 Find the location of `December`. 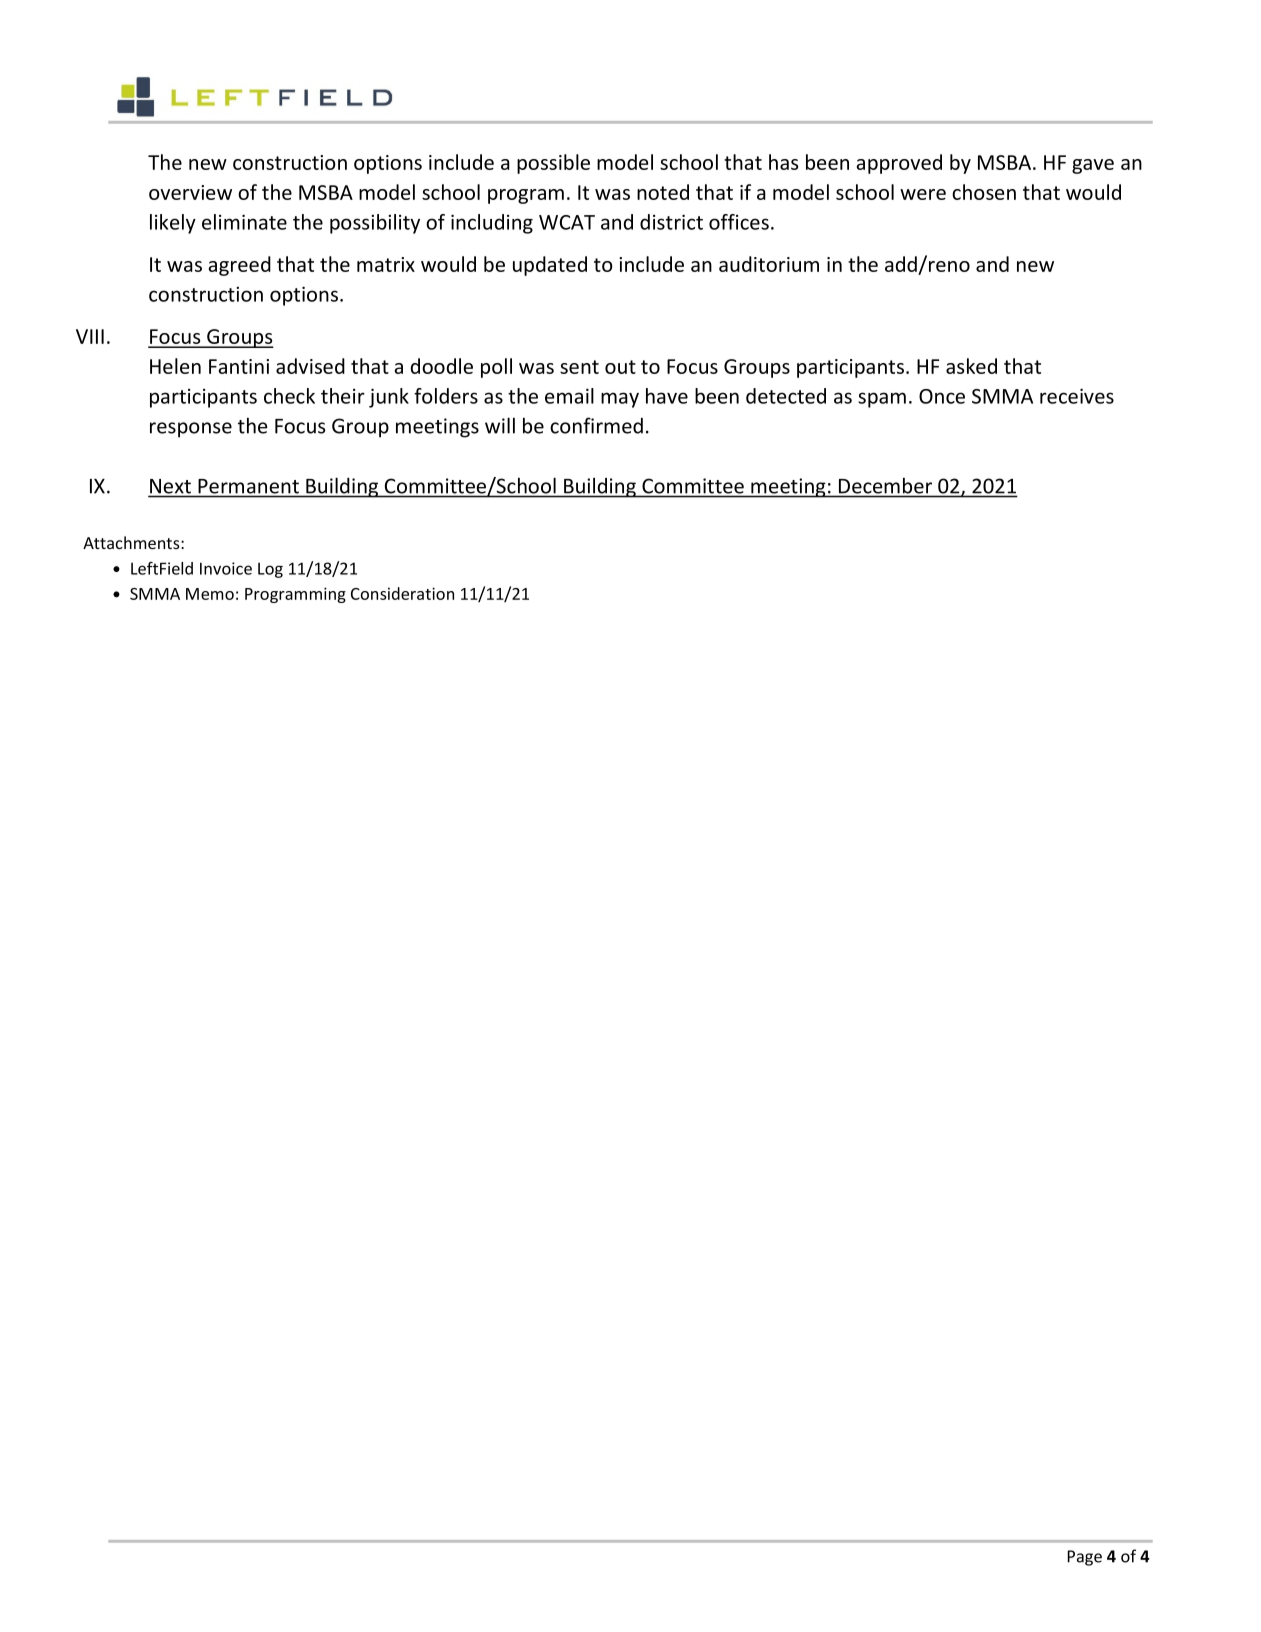

December is located at coordinates (885, 486).
